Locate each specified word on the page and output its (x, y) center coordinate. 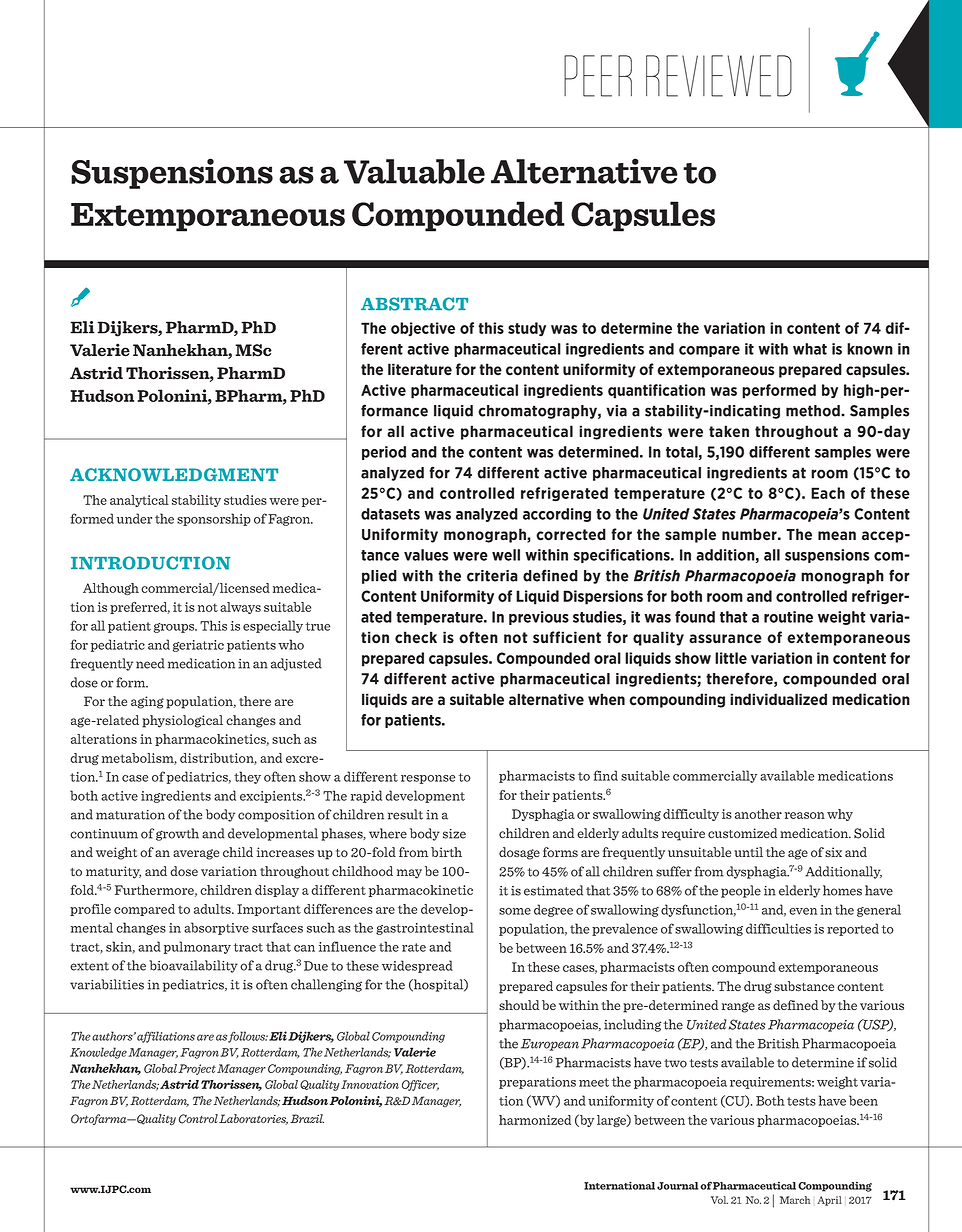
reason (805, 815)
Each (828, 493)
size (454, 834)
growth (177, 834)
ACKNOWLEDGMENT (174, 474)
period (384, 453)
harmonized (535, 1120)
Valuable (414, 171)
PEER (598, 76)
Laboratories (253, 1119)
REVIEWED (719, 76)
